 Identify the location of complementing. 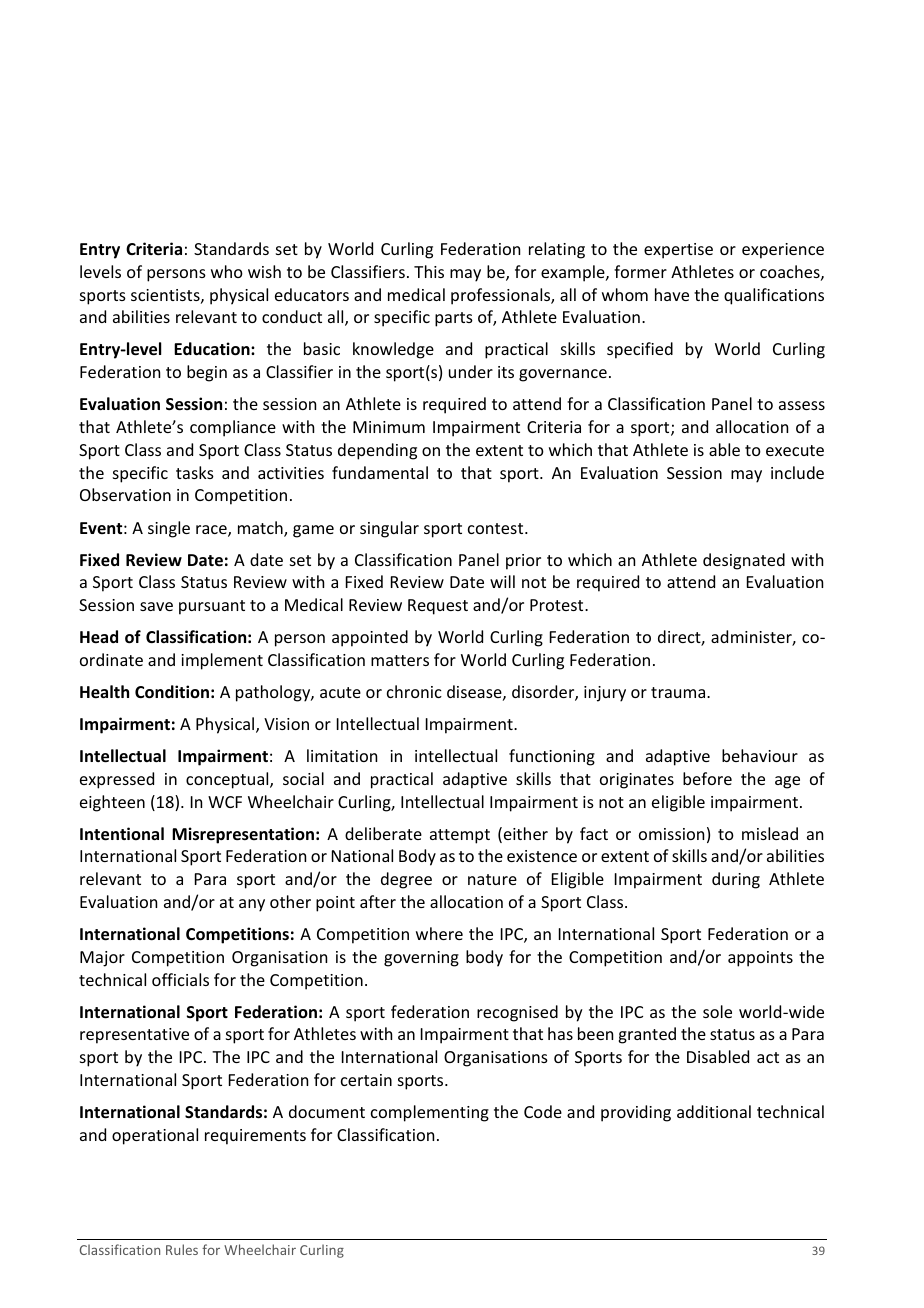
(430, 1113).
